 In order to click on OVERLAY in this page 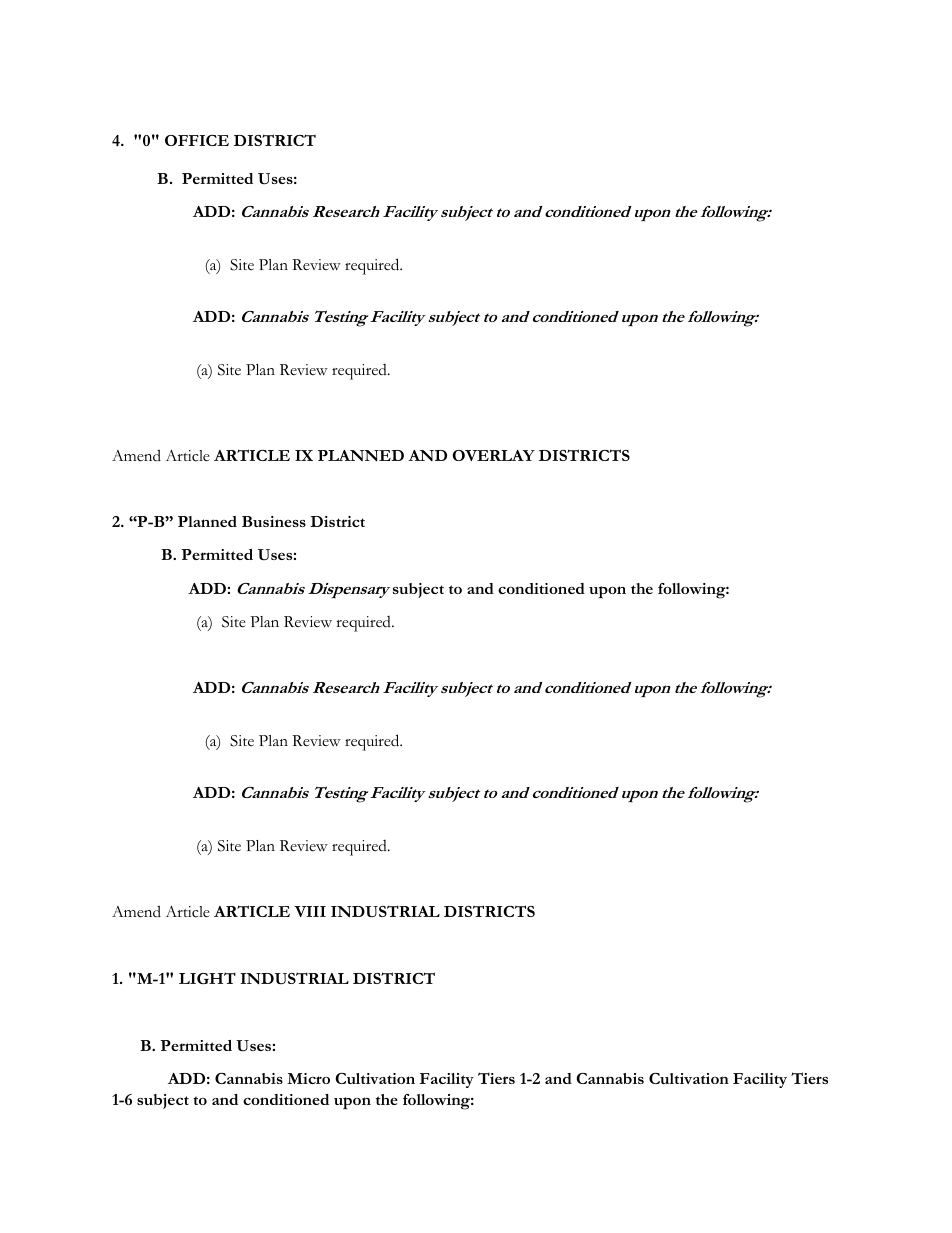, I will do `click(493, 455)`.
